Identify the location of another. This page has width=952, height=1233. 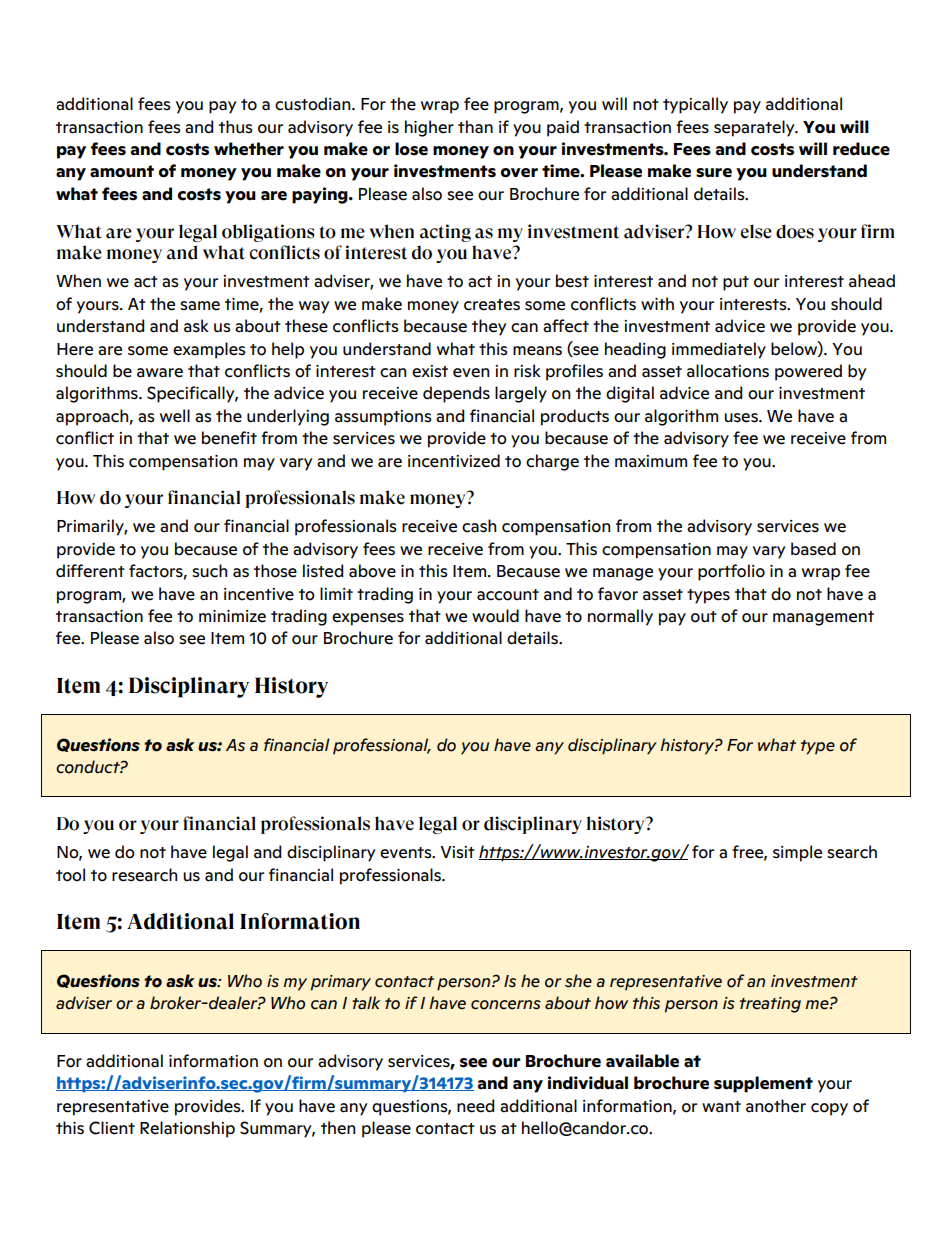
(776, 1106).
